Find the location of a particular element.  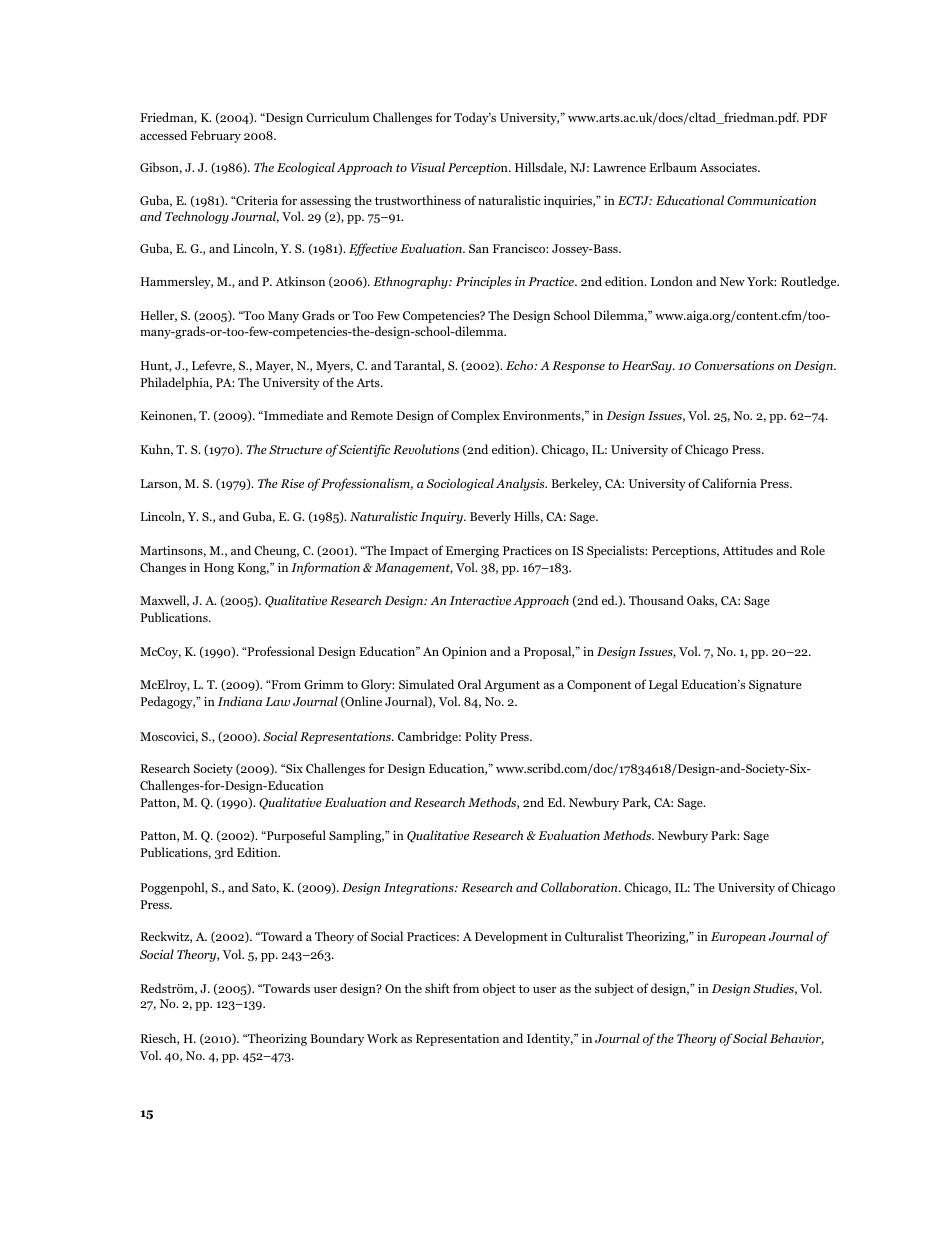

Behavior is located at coordinates (797, 1039).
